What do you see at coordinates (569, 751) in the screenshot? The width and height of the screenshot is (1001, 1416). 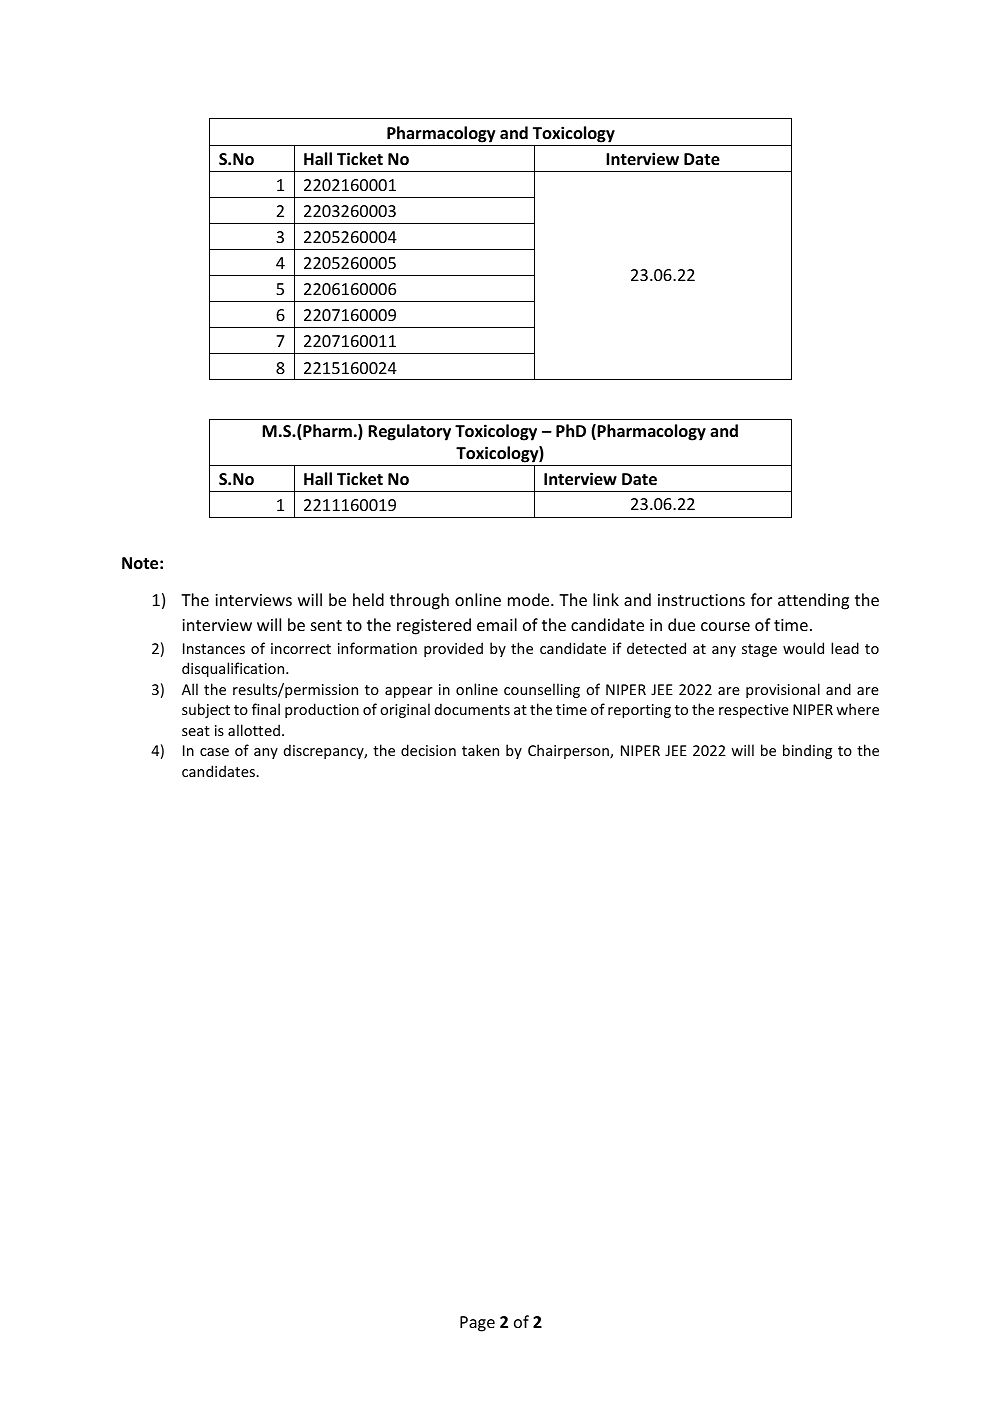 I see `Chairperson` at bounding box center [569, 751].
